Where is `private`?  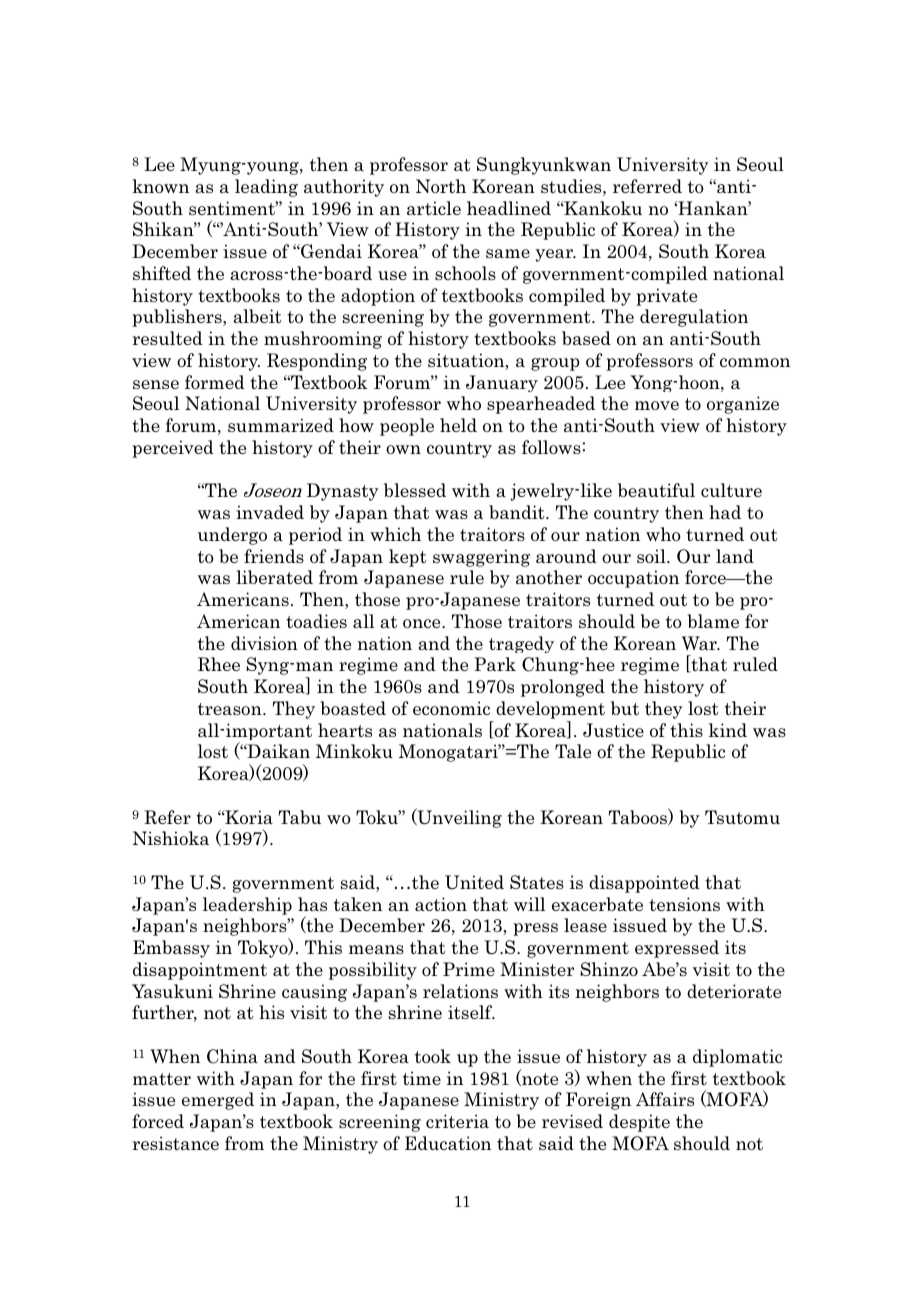 private is located at coordinates (666, 297).
